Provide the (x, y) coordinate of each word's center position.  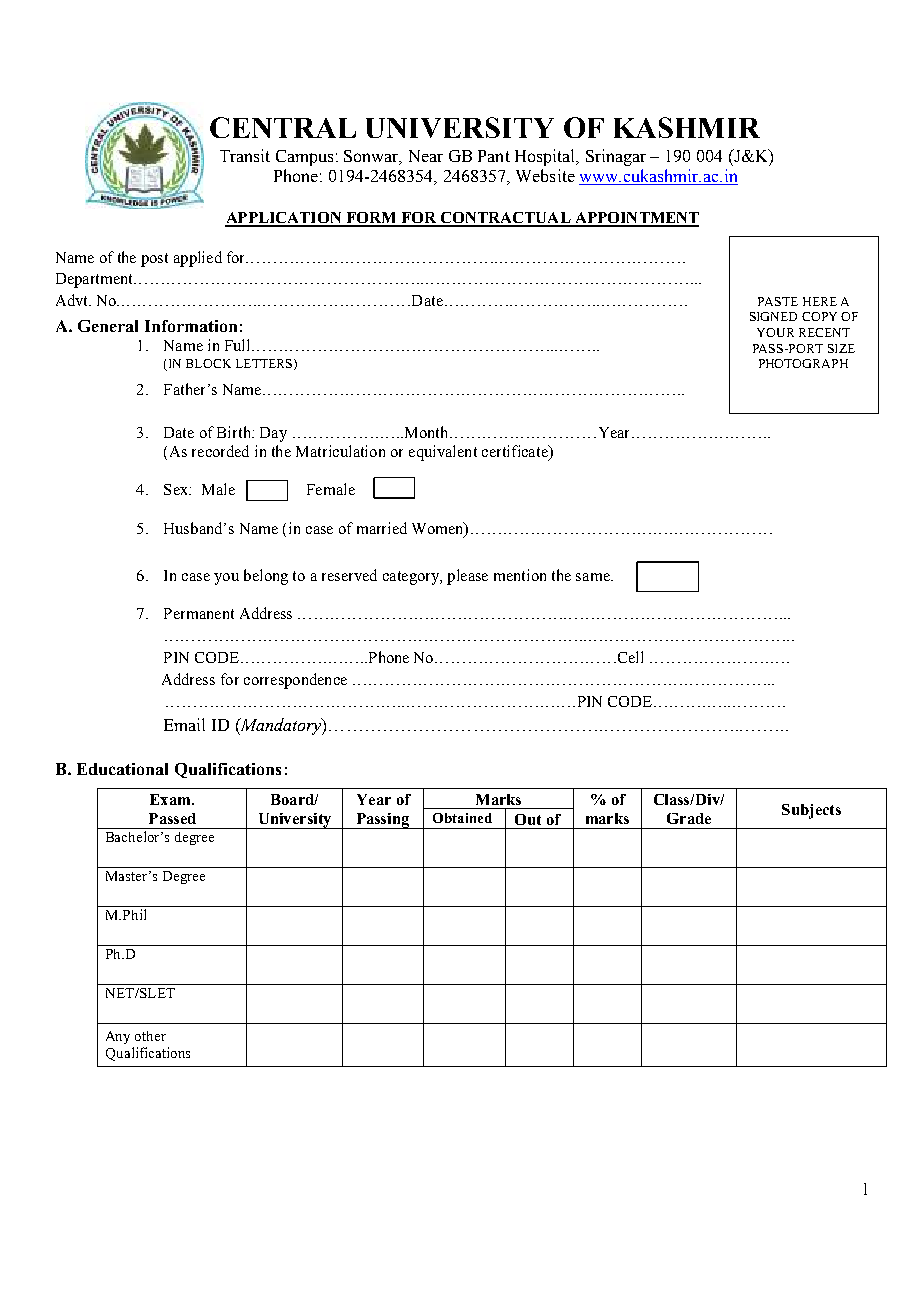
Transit (245, 155)
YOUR (775, 332)
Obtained (462, 818)
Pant (494, 156)
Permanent (199, 613)
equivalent (443, 453)
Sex (177, 489)
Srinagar (616, 157)
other (150, 1036)
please (467, 577)
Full (239, 345)
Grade (689, 818)
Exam (171, 799)
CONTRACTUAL (506, 219)
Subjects (811, 811)
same (594, 577)
